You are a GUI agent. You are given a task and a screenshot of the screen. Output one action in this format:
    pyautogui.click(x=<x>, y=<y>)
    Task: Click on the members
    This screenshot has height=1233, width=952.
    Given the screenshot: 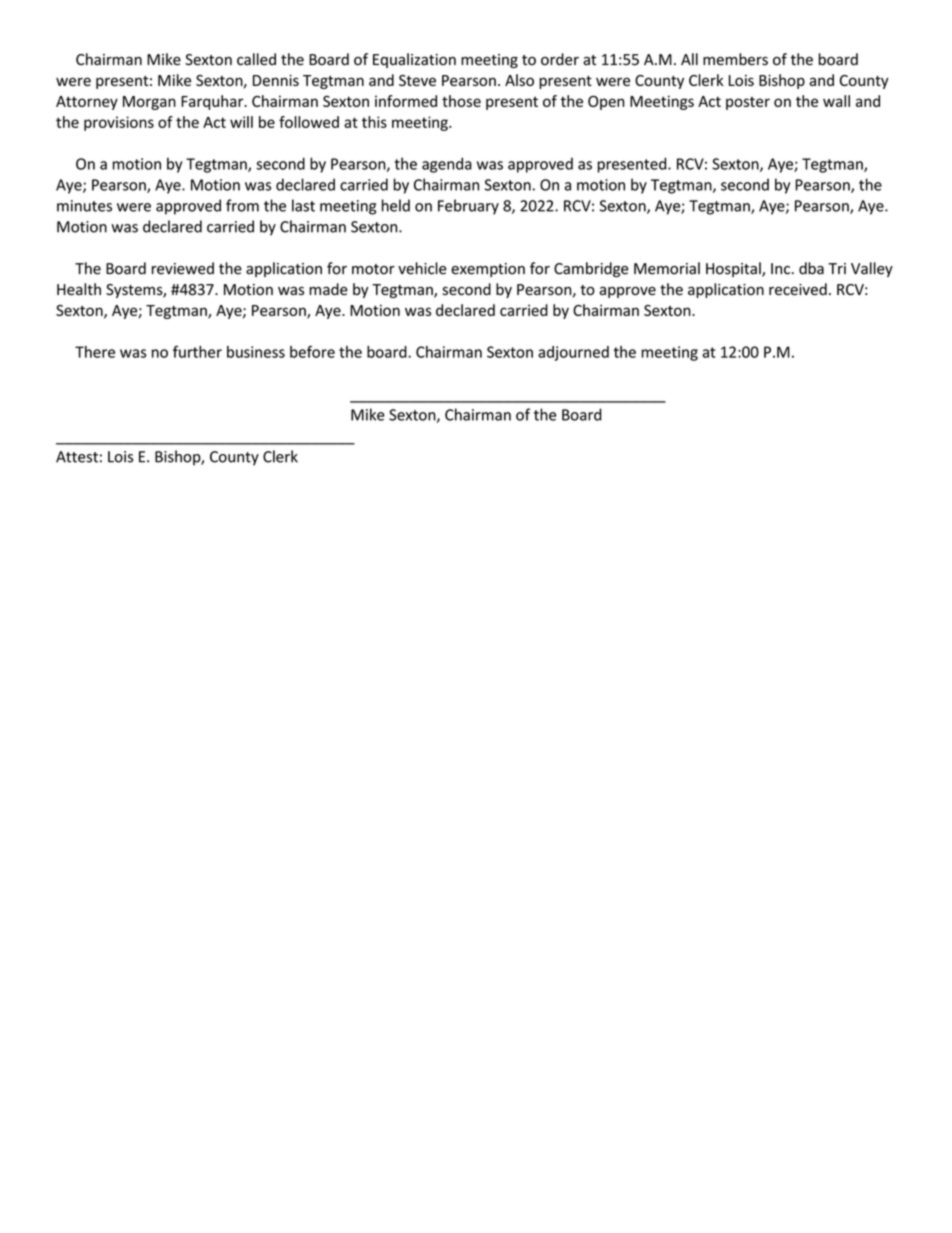 What is the action you would take?
    pyautogui.click(x=735, y=59)
